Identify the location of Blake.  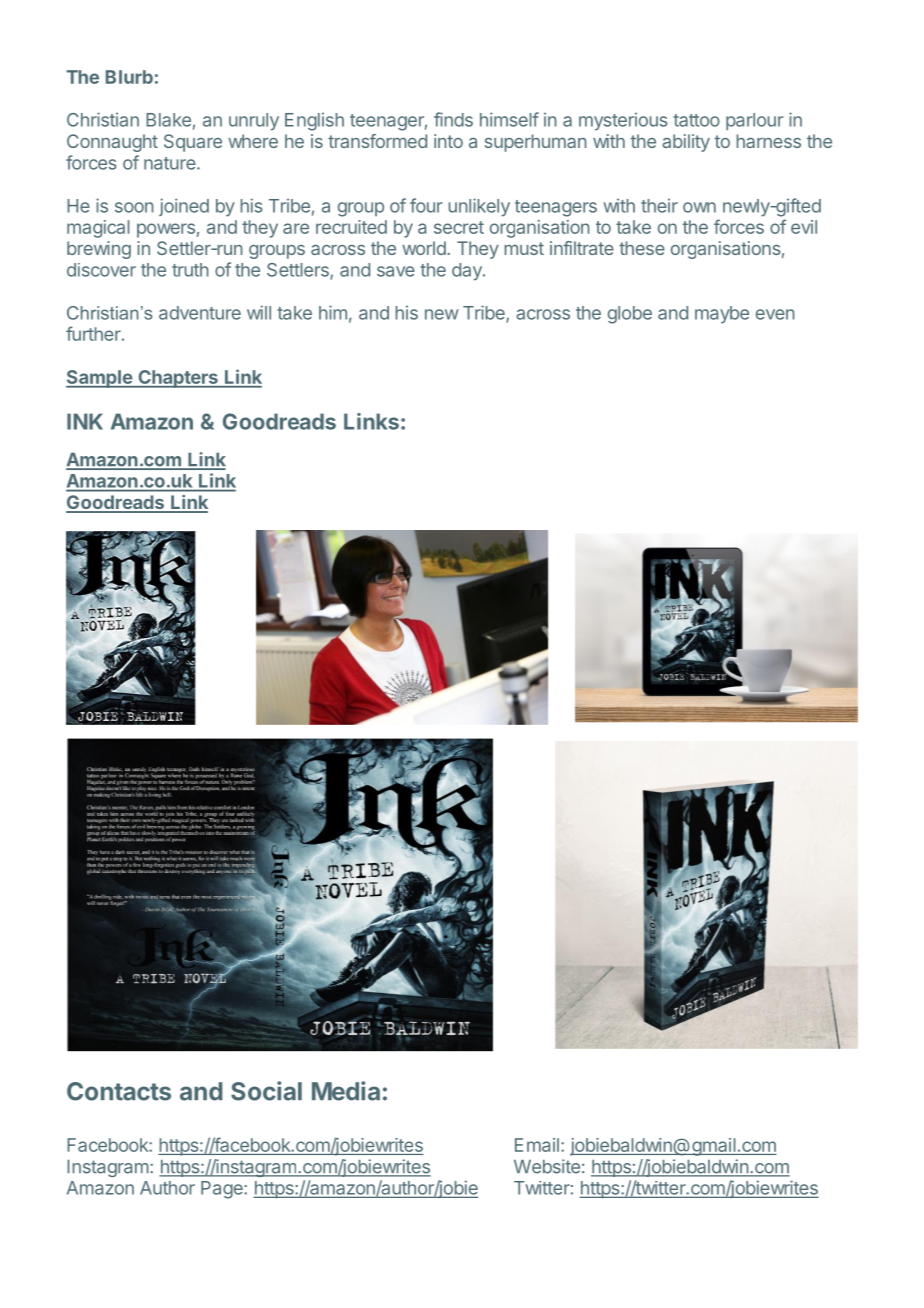
(168, 120).
